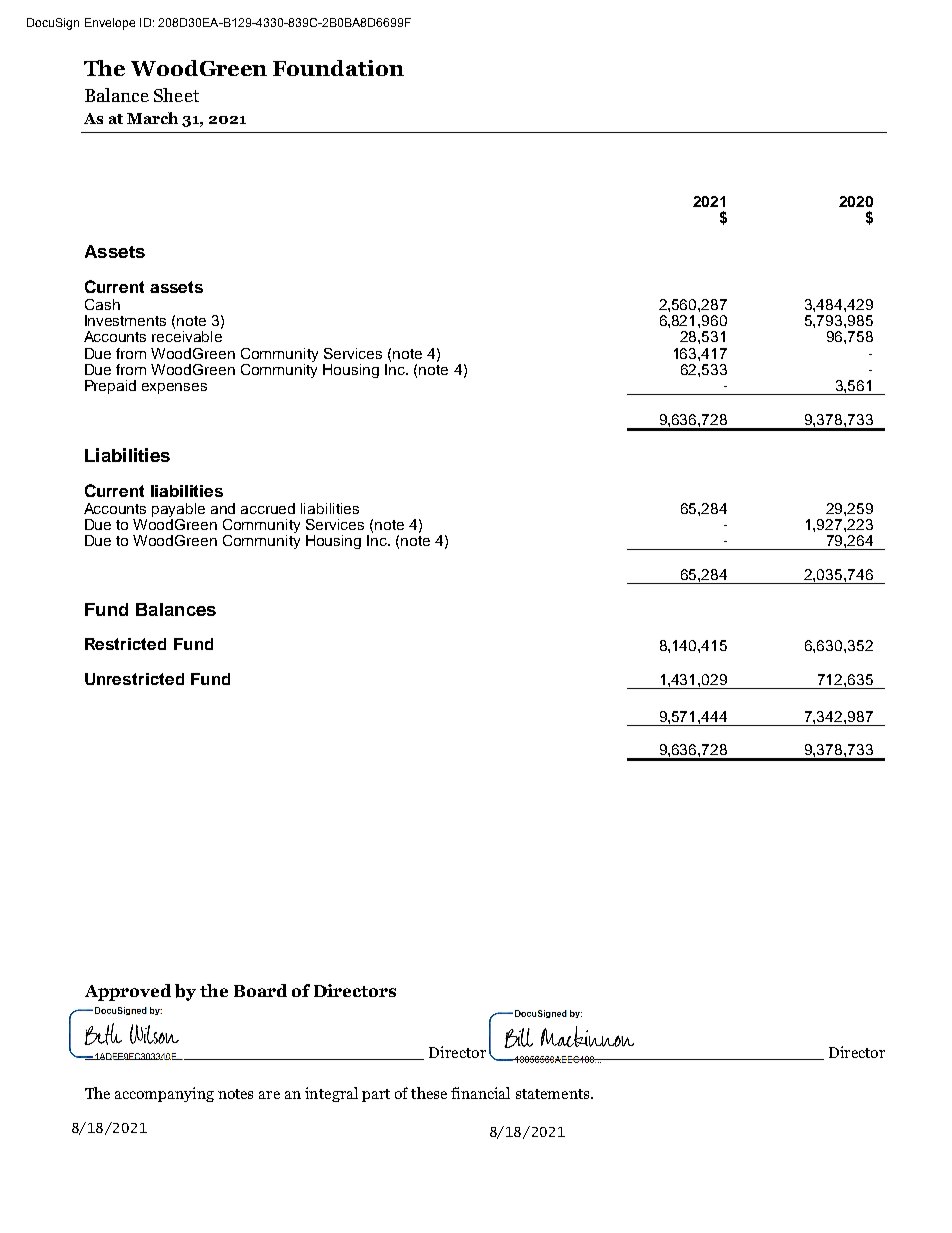 This screenshot has height=1233, width=952. I want to click on payable, so click(178, 510).
